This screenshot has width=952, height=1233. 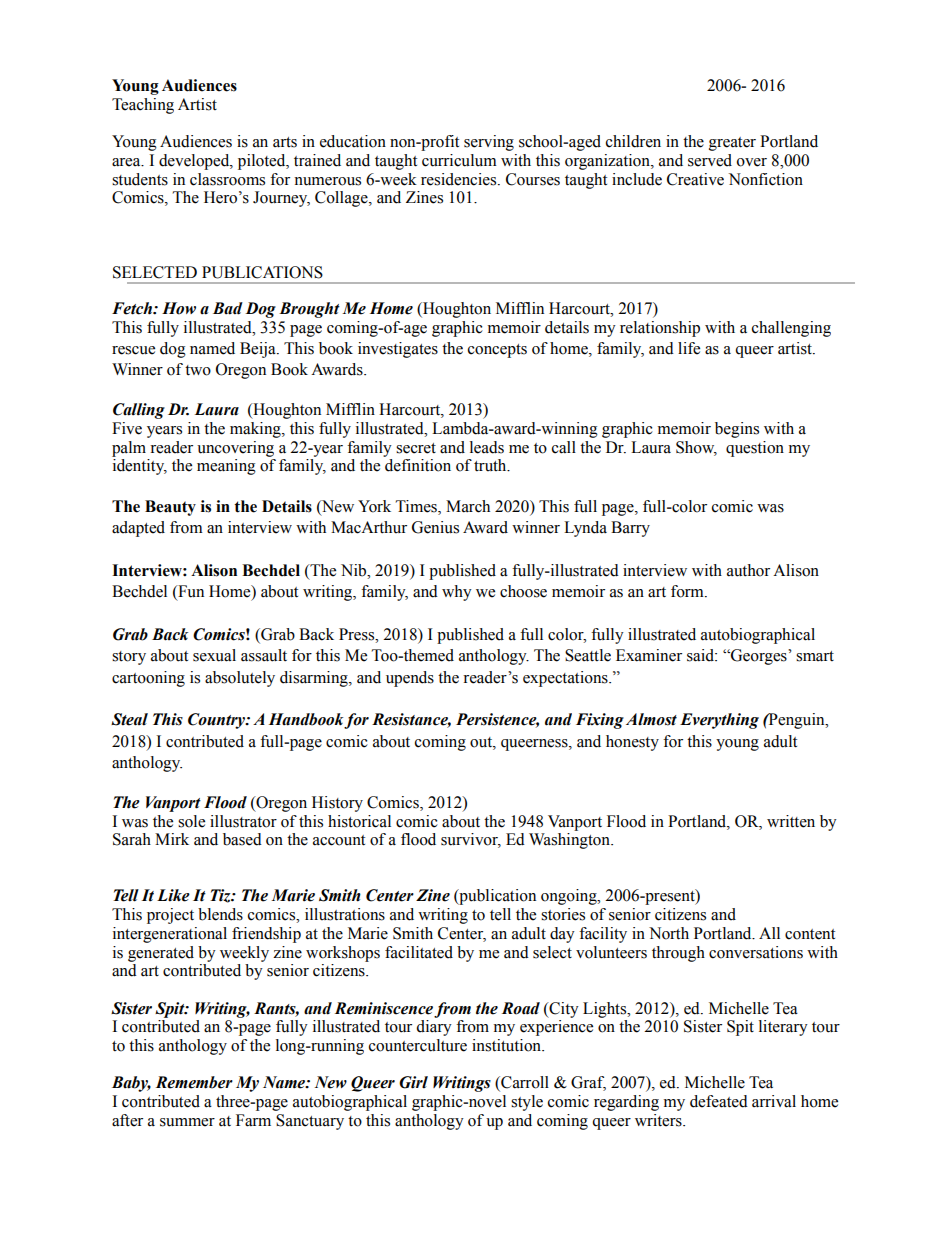 What do you see at coordinates (524, 1083) in the screenshot?
I see `Carroll` at bounding box center [524, 1083].
